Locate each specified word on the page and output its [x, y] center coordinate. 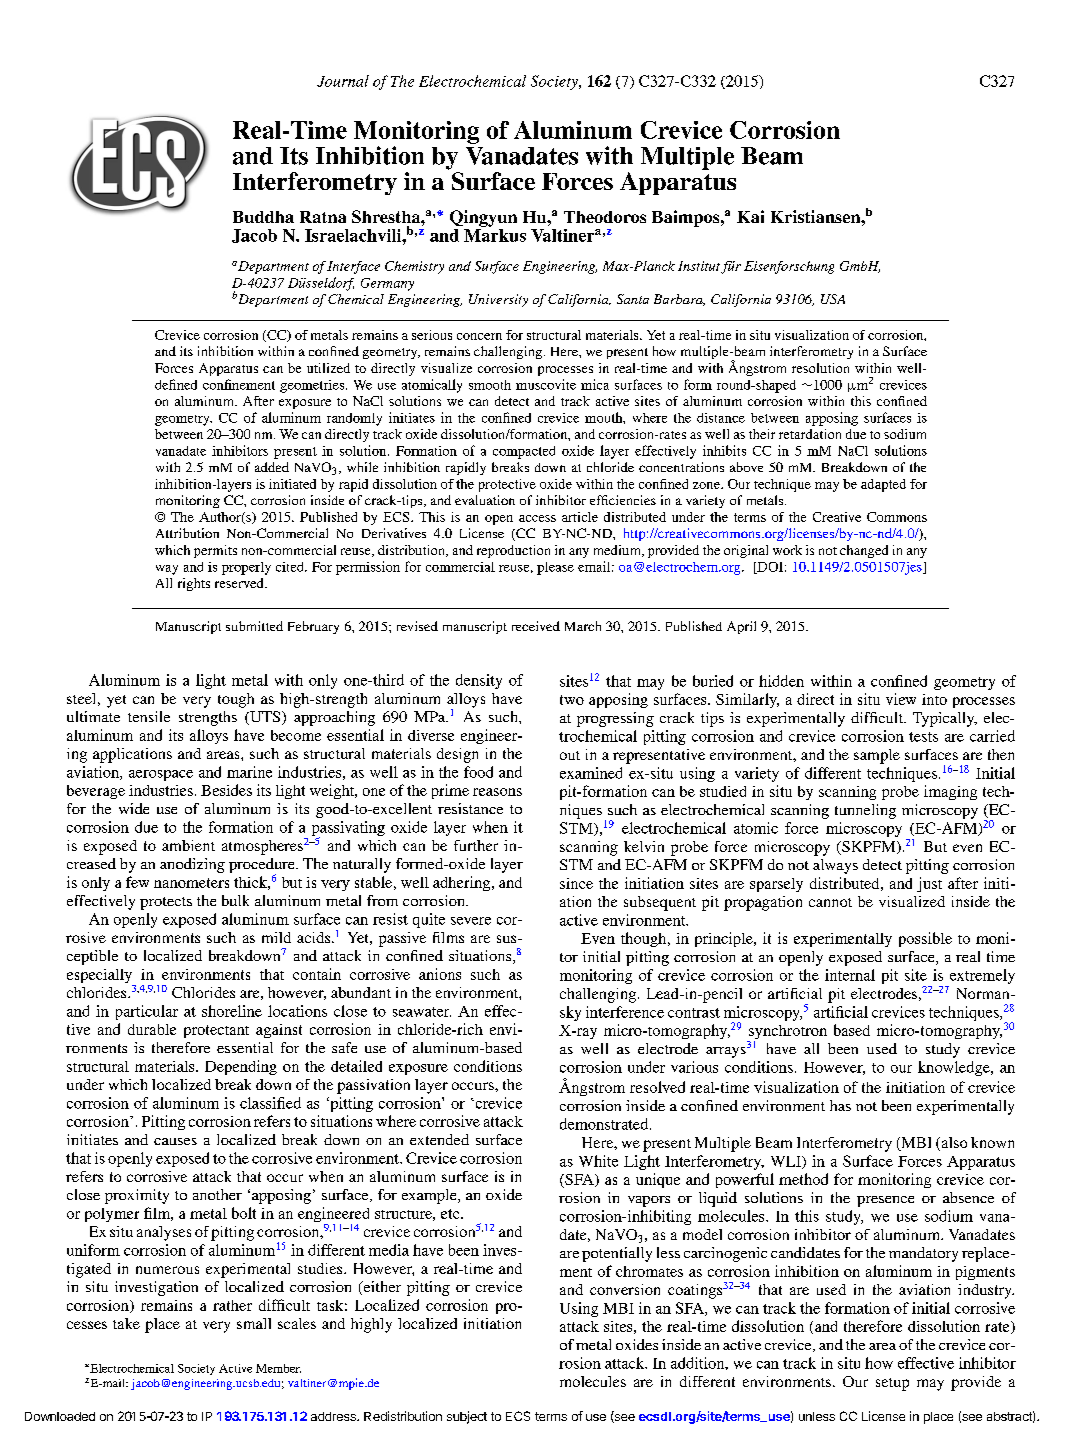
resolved [657, 1087]
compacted [524, 452]
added [272, 467]
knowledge [955, 1068]
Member [278, 1368]
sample [877, 756]
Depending [241, 1067]
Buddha [263, 217]
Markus [495, 235]
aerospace [161, 775]
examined [591, 773]
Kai [750, 216]
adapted [883, 485]
